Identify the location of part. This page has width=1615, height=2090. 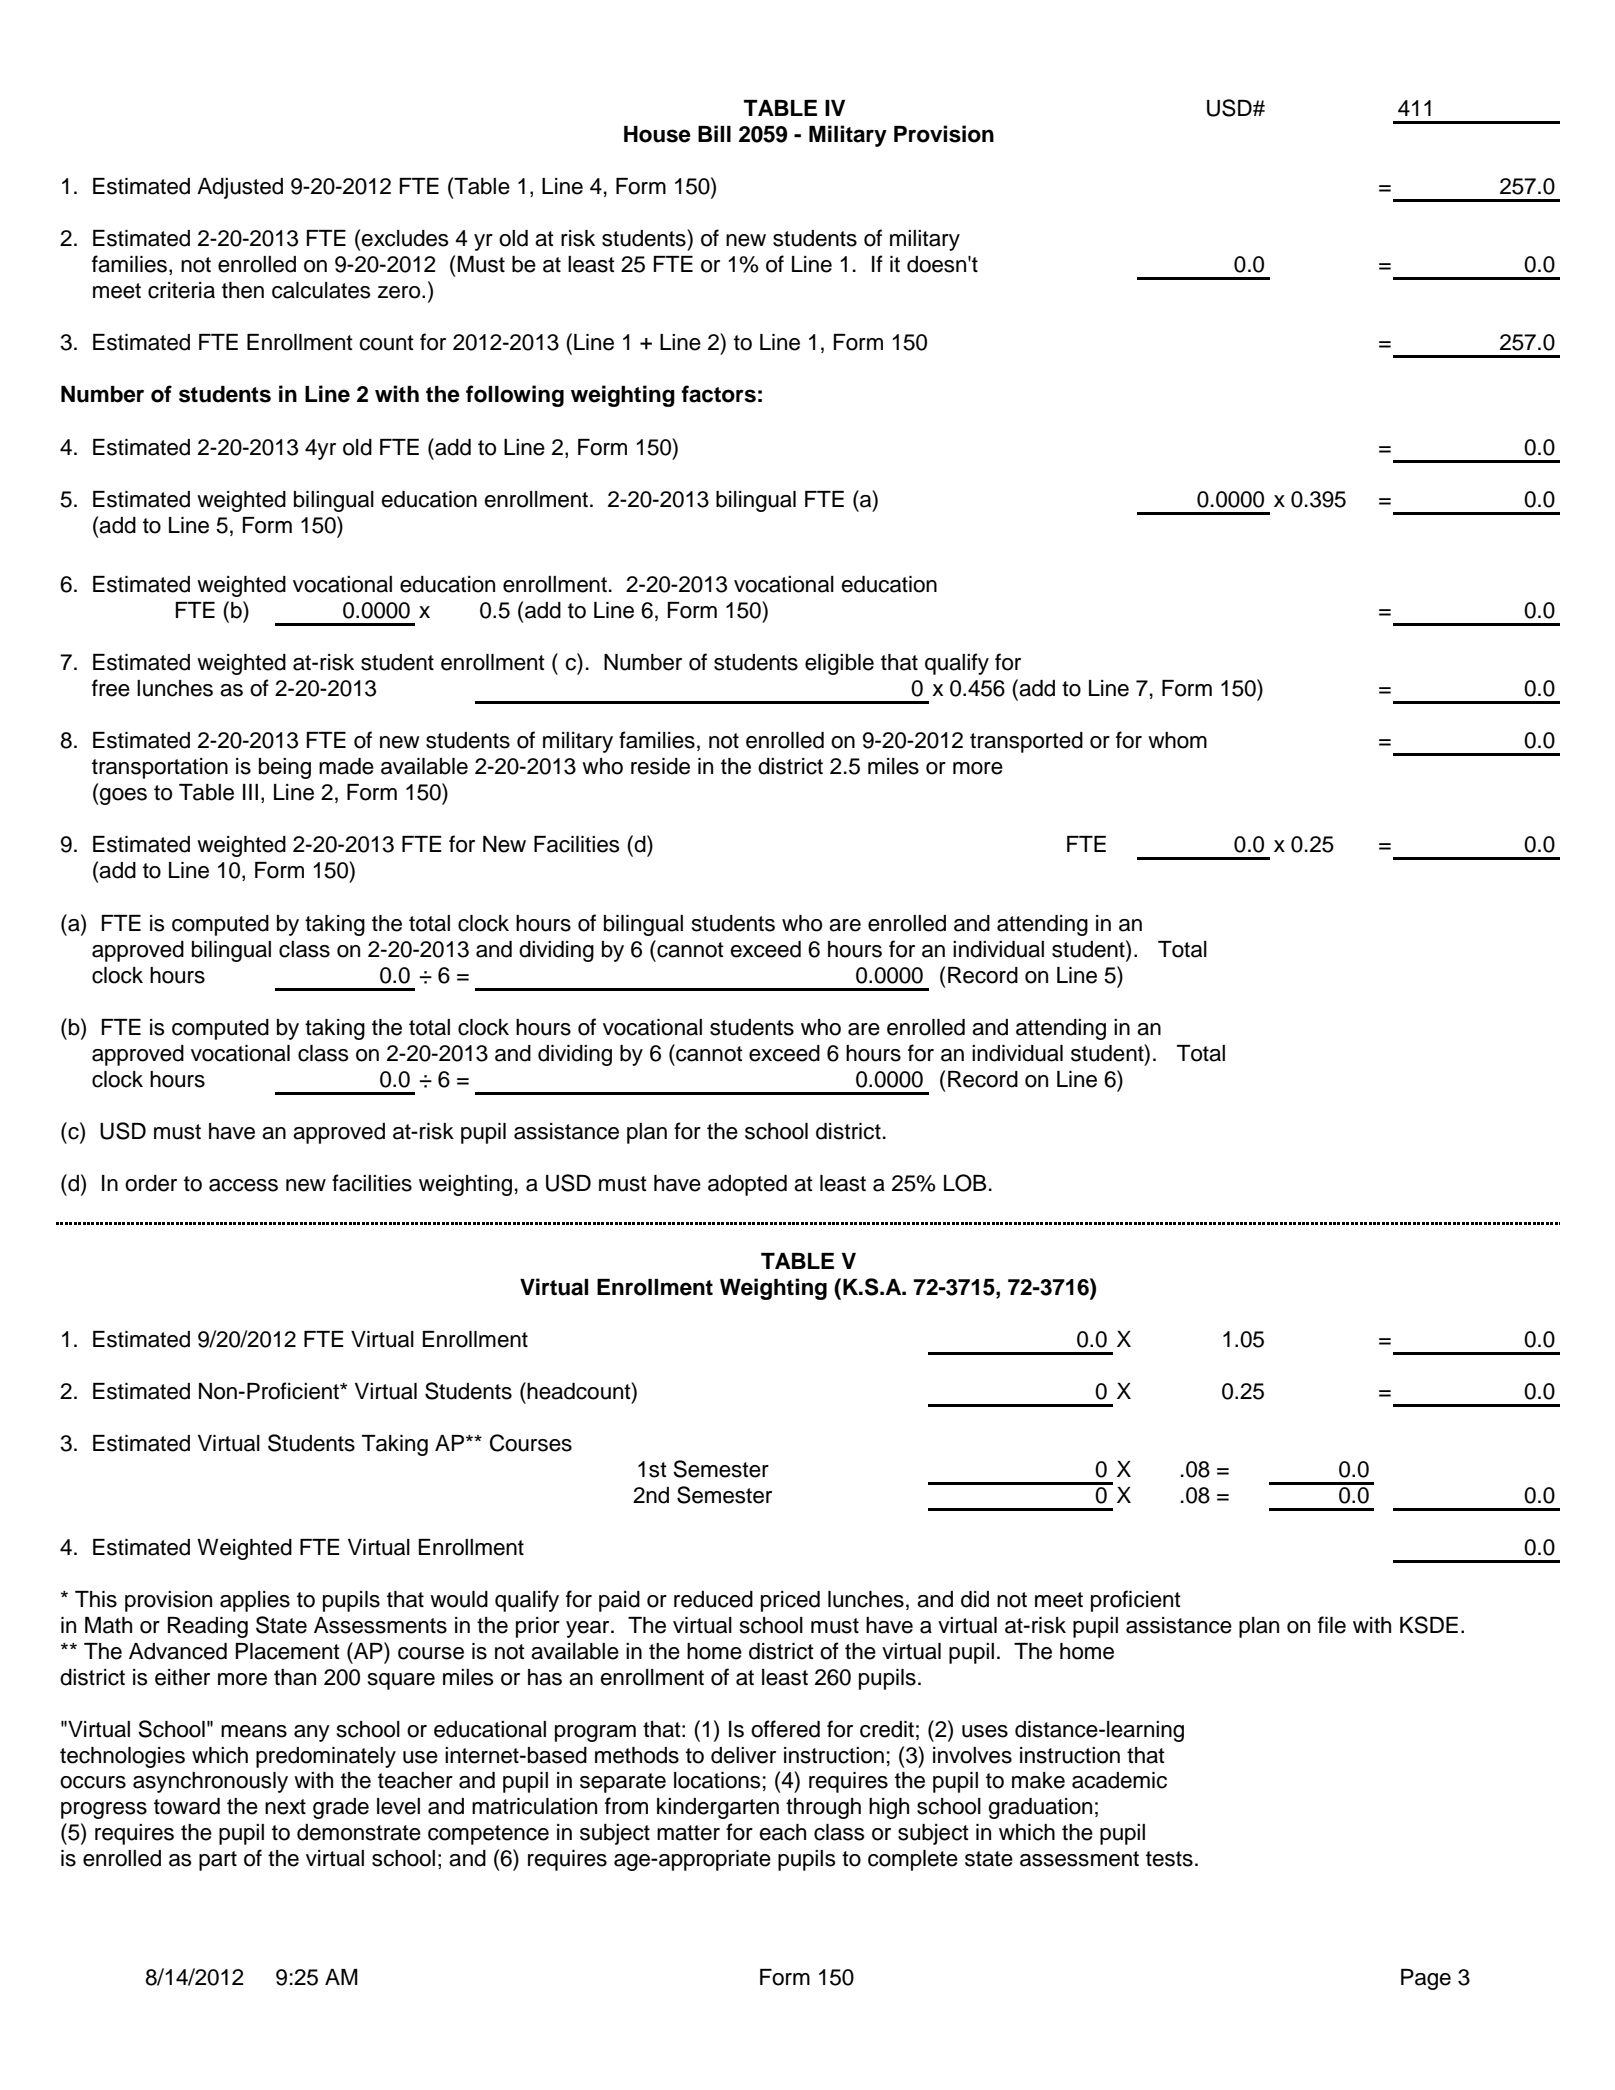
(218, 1861).
